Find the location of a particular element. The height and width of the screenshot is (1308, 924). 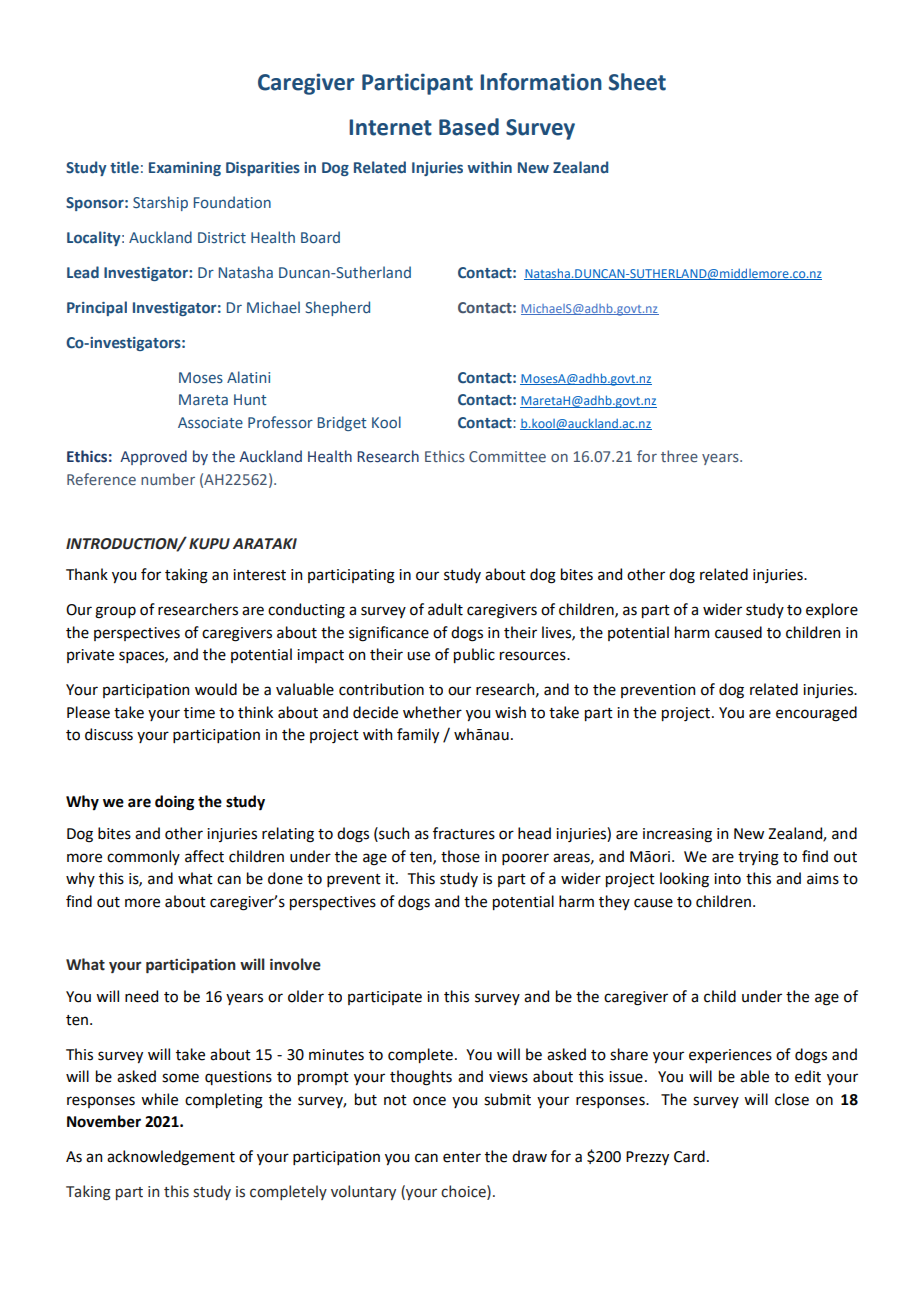

explore is located at coordinates (832, 610).
